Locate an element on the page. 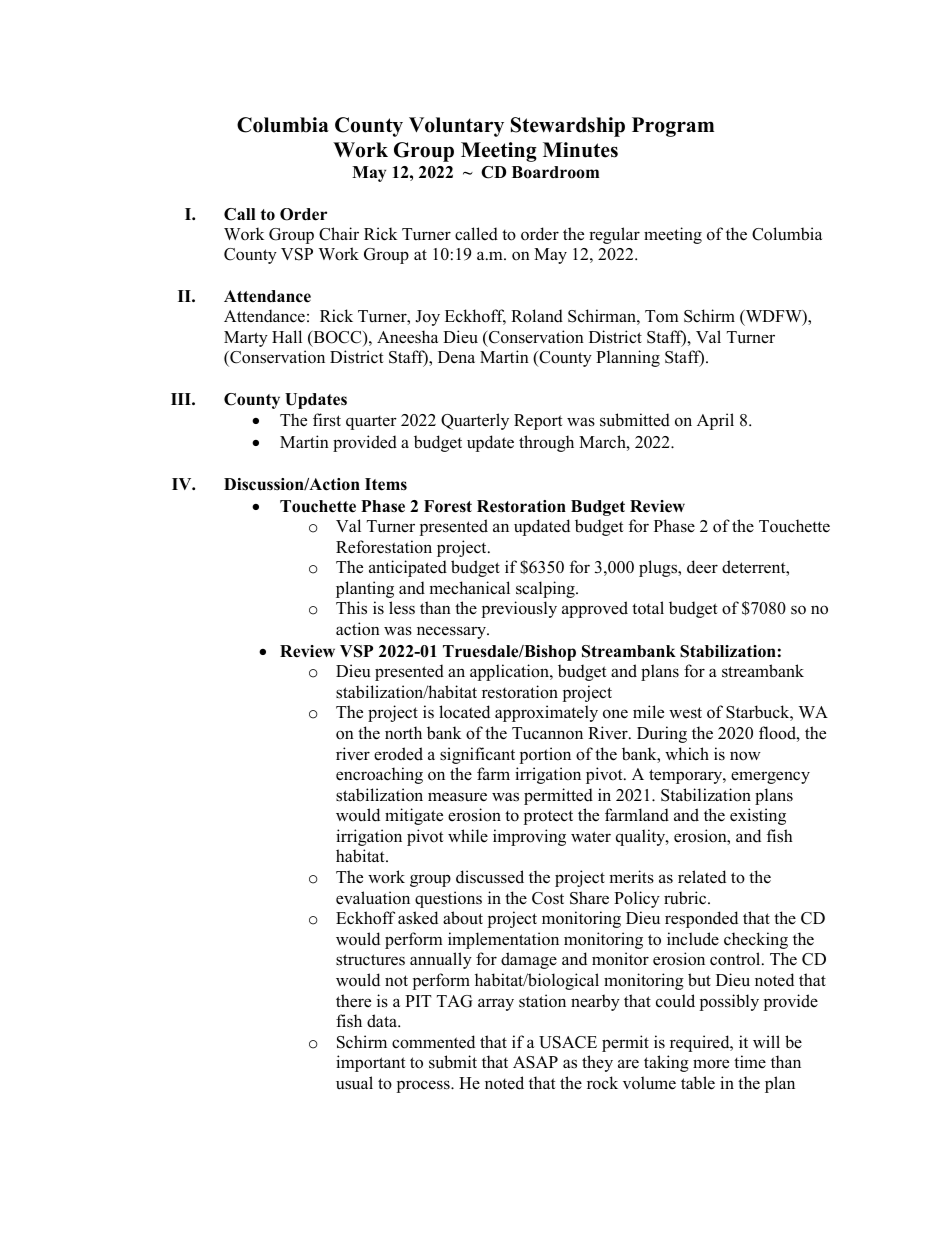 The height and width of the document is (1233, 952). Program is located at coordinates (673, 127).
